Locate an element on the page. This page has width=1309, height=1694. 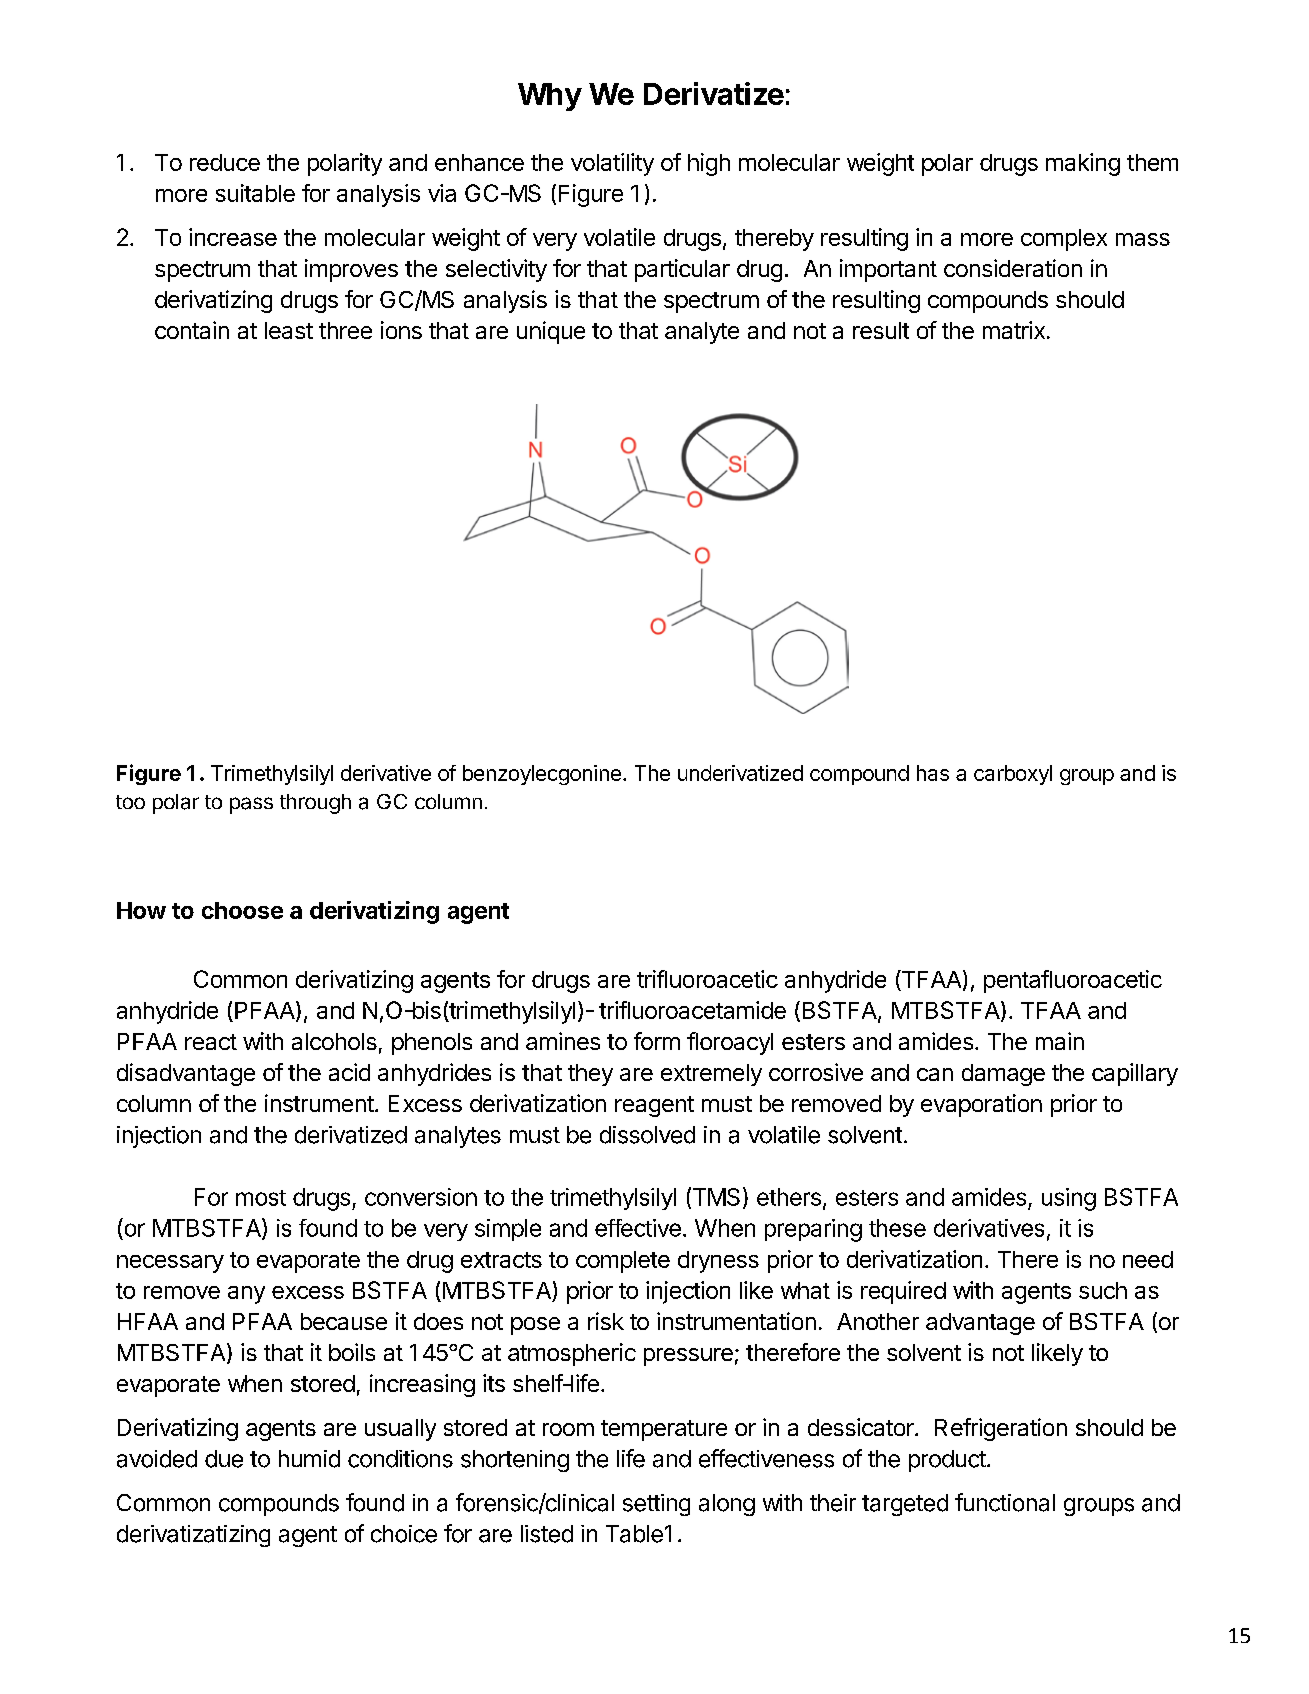
reduce is located at coordinates (225, 162).
